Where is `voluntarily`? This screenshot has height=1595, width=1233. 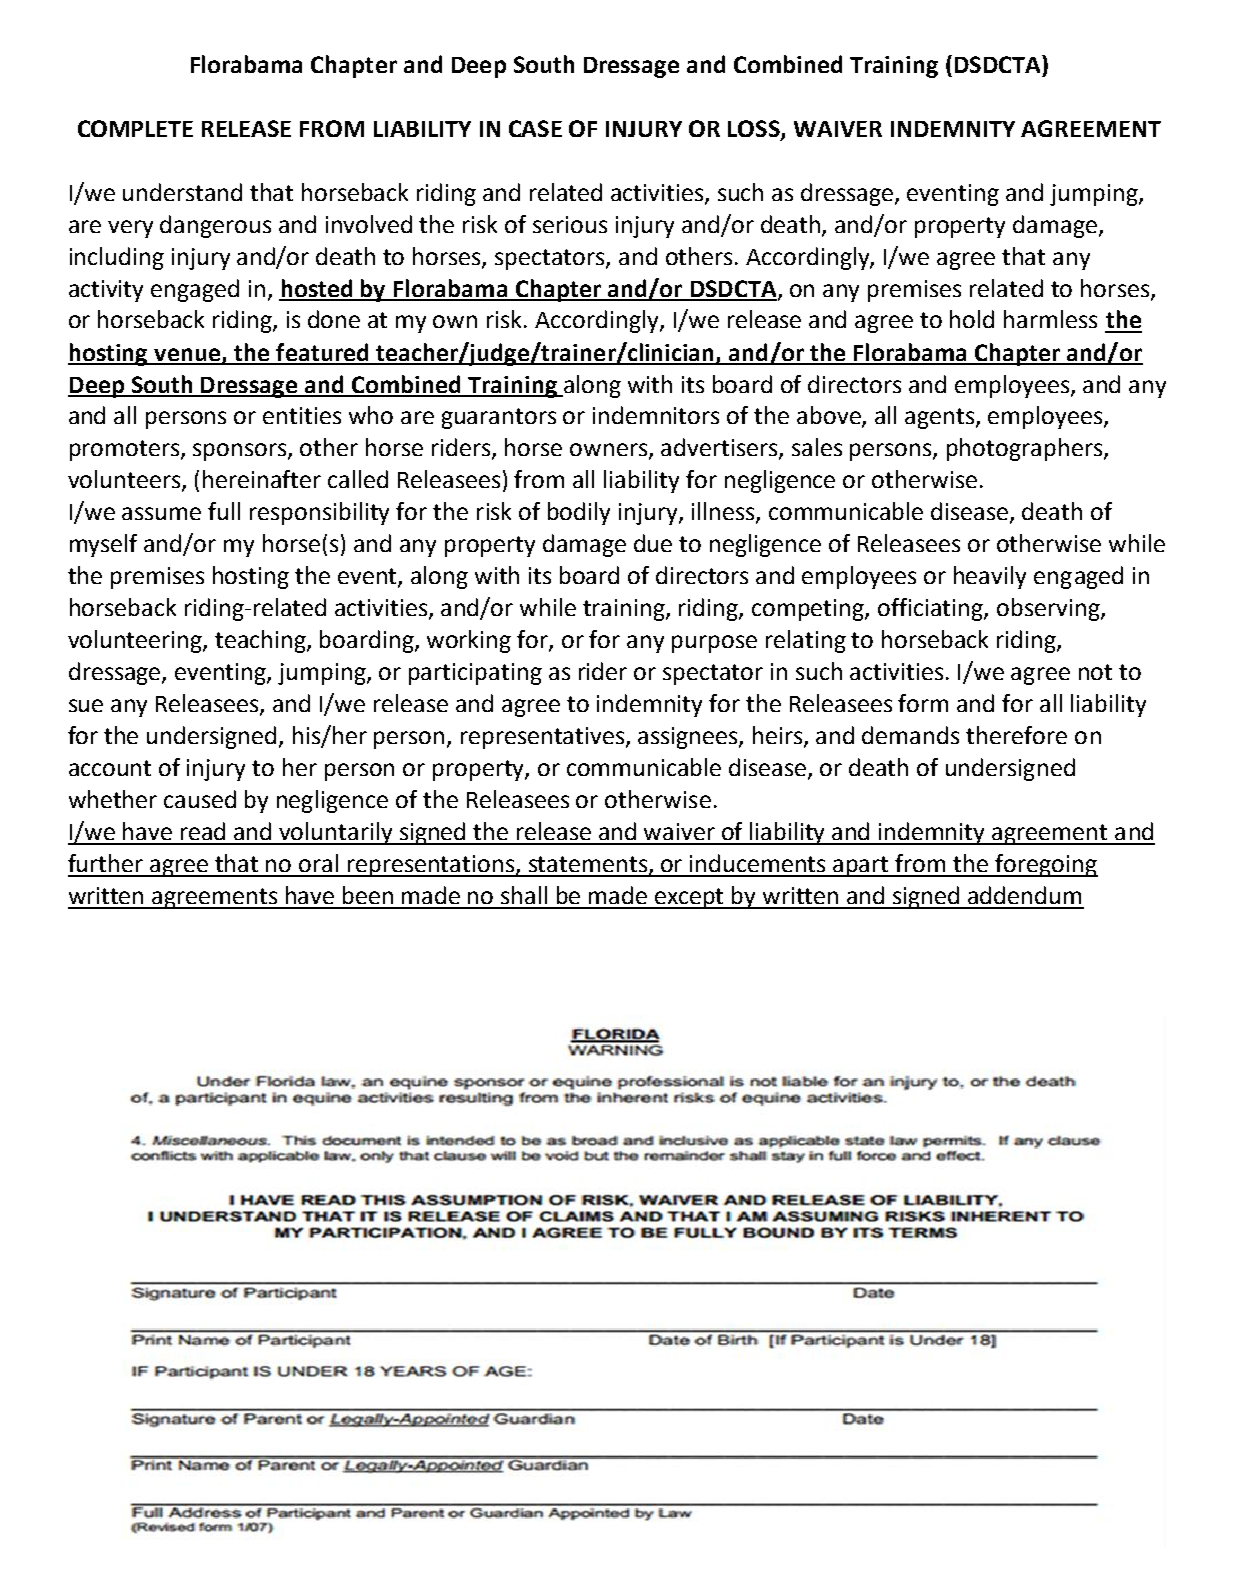 voluntarily is located at coordinates (336, 833).
